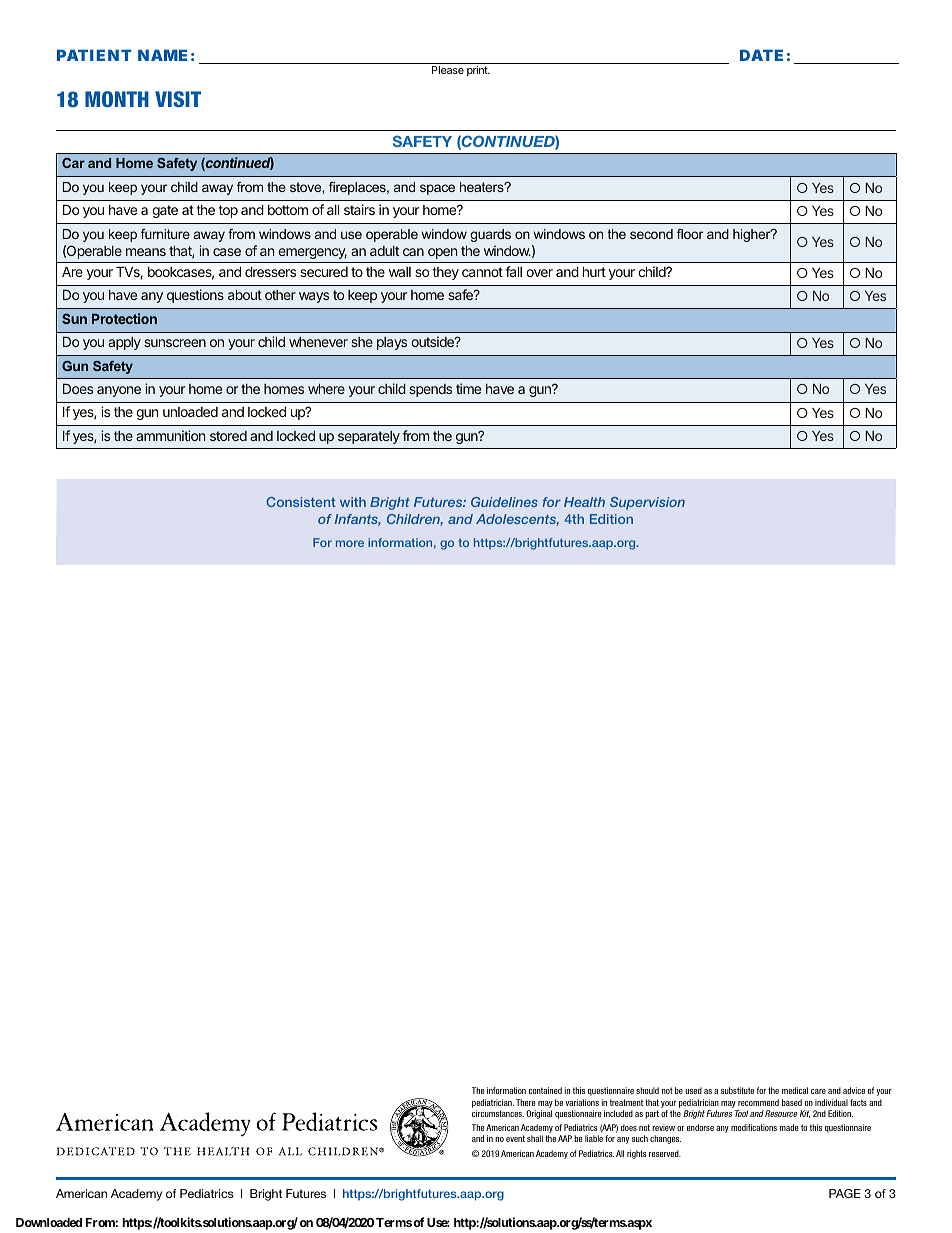  What do you see at coordinates (517, 520) in the page?
I see `Adolescents` at bounding box center [517, 520].
